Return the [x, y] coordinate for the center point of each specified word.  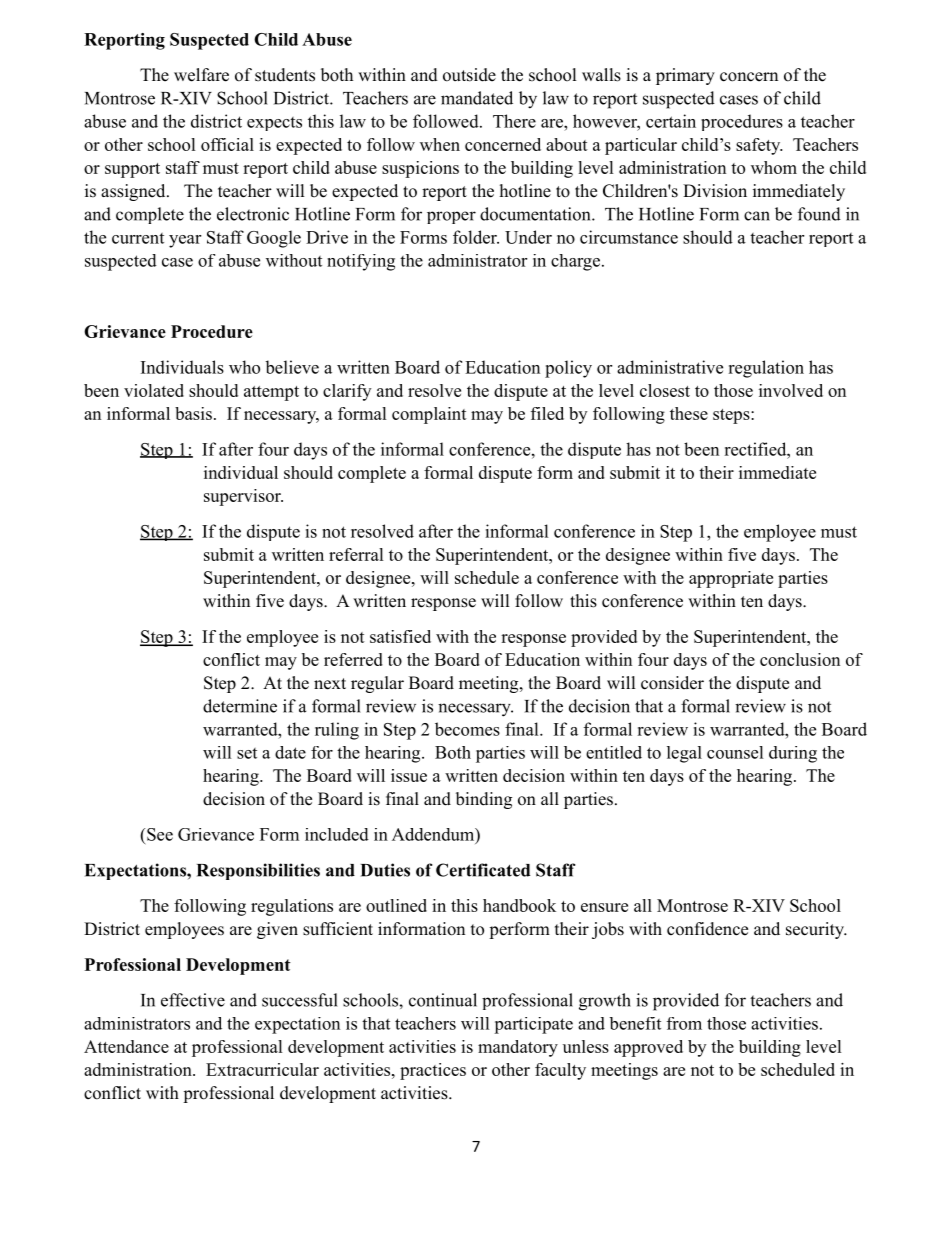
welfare [201, 75]
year [185, 241]
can [757, 216]
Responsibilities [258, 871]
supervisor [243, 497]
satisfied [400, 636]
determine [240, 706]
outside [469, 75]
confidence [707, 929]
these [689, 413]
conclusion [800, 659]
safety [759, 146]
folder [476, 237]
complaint [429, 415]
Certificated [483, 870]
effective [193, 1000]
